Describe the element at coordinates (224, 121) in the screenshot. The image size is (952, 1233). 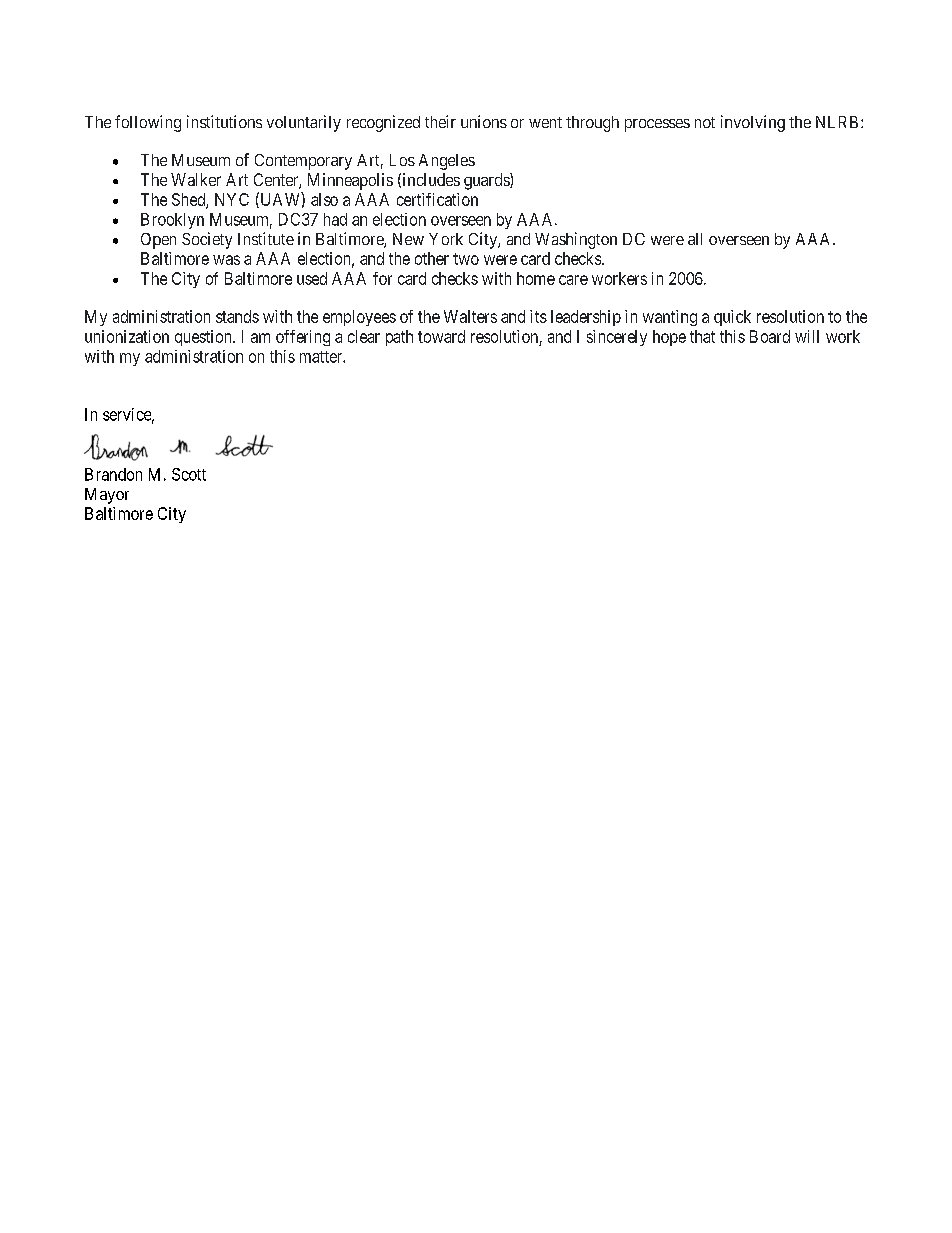
I see `institutions` at that location.
